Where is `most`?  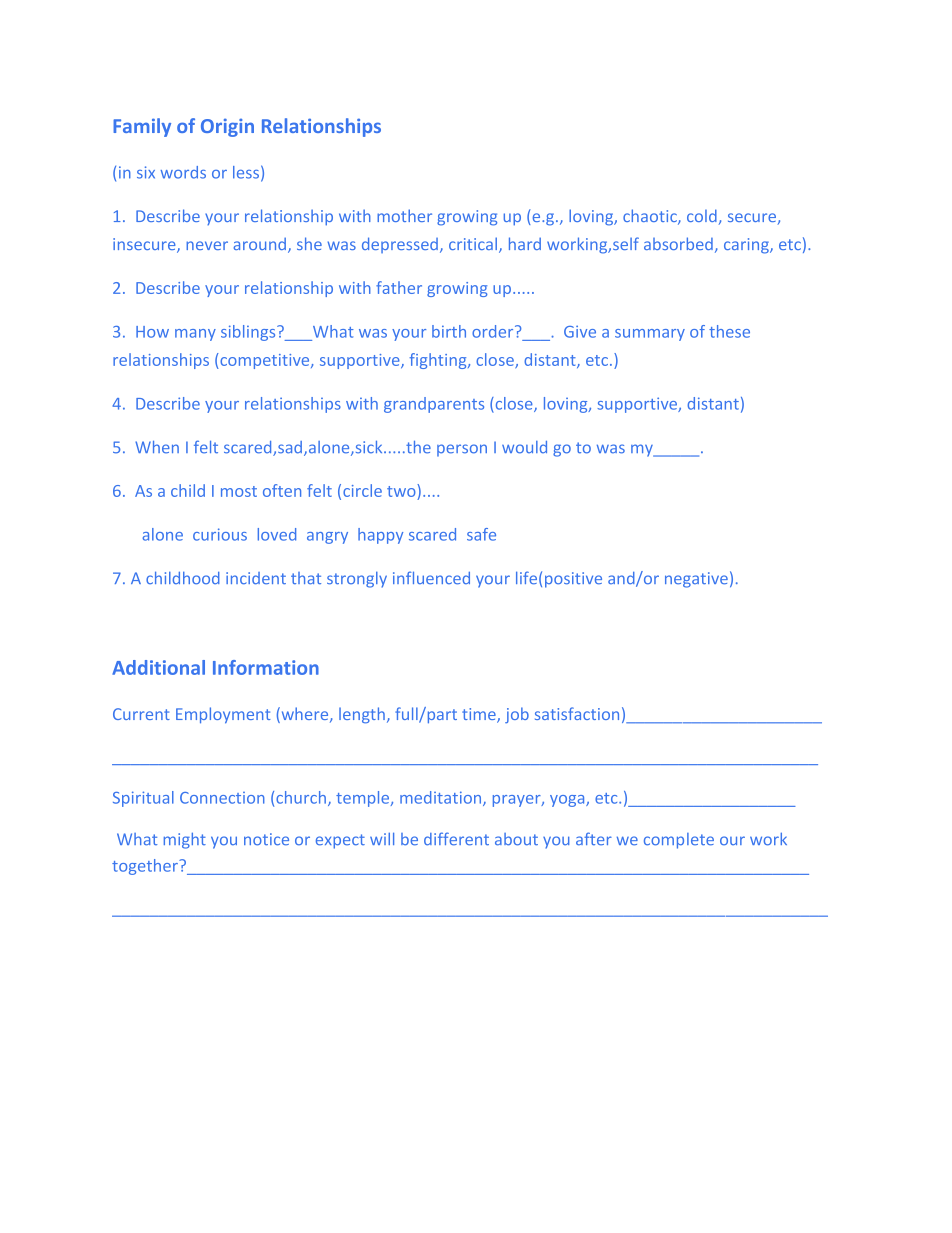
most is located at coordinates (239, 491).
